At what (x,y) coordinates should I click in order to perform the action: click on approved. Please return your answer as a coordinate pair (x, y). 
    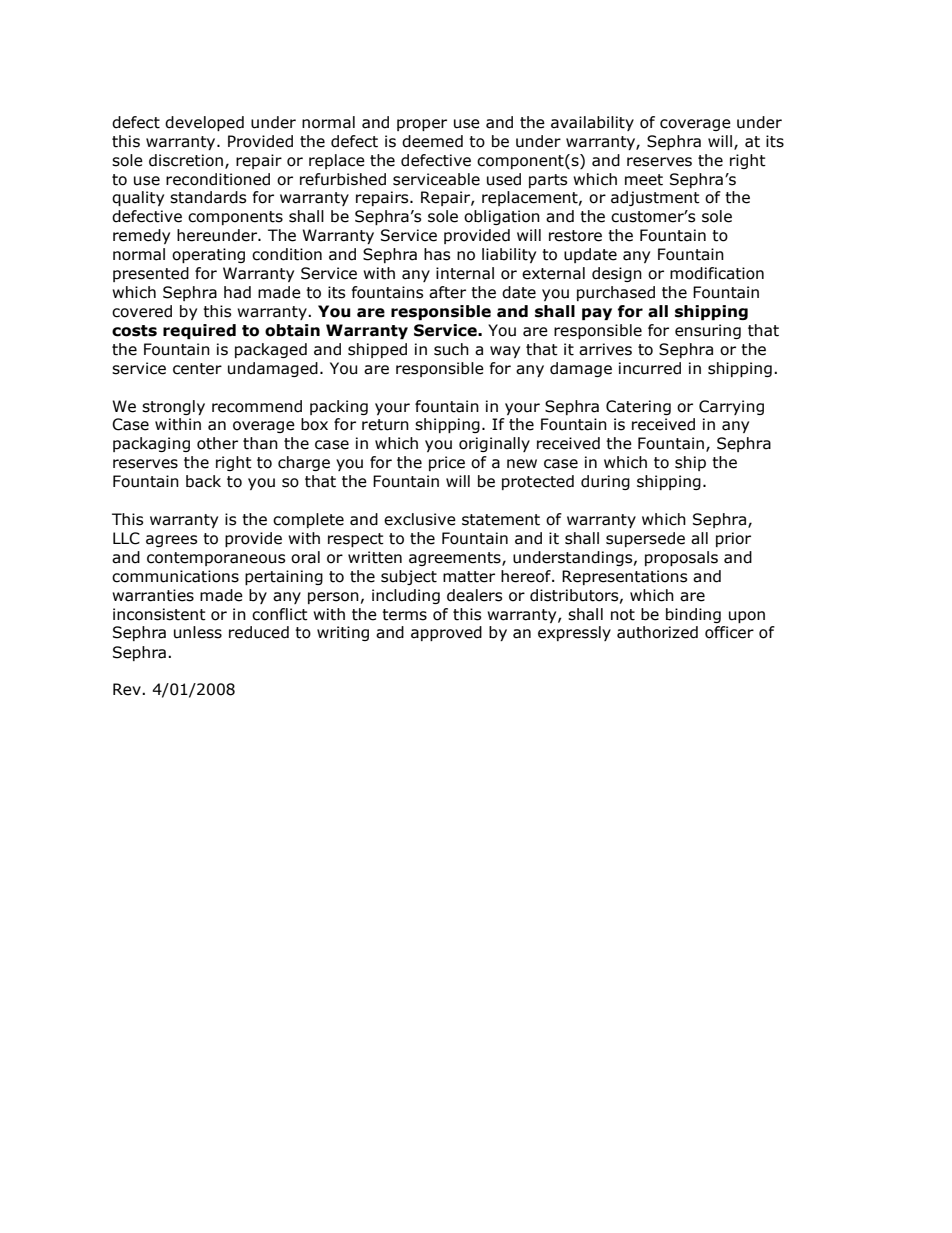
    Looking at the image, I should click on (446, 633).
